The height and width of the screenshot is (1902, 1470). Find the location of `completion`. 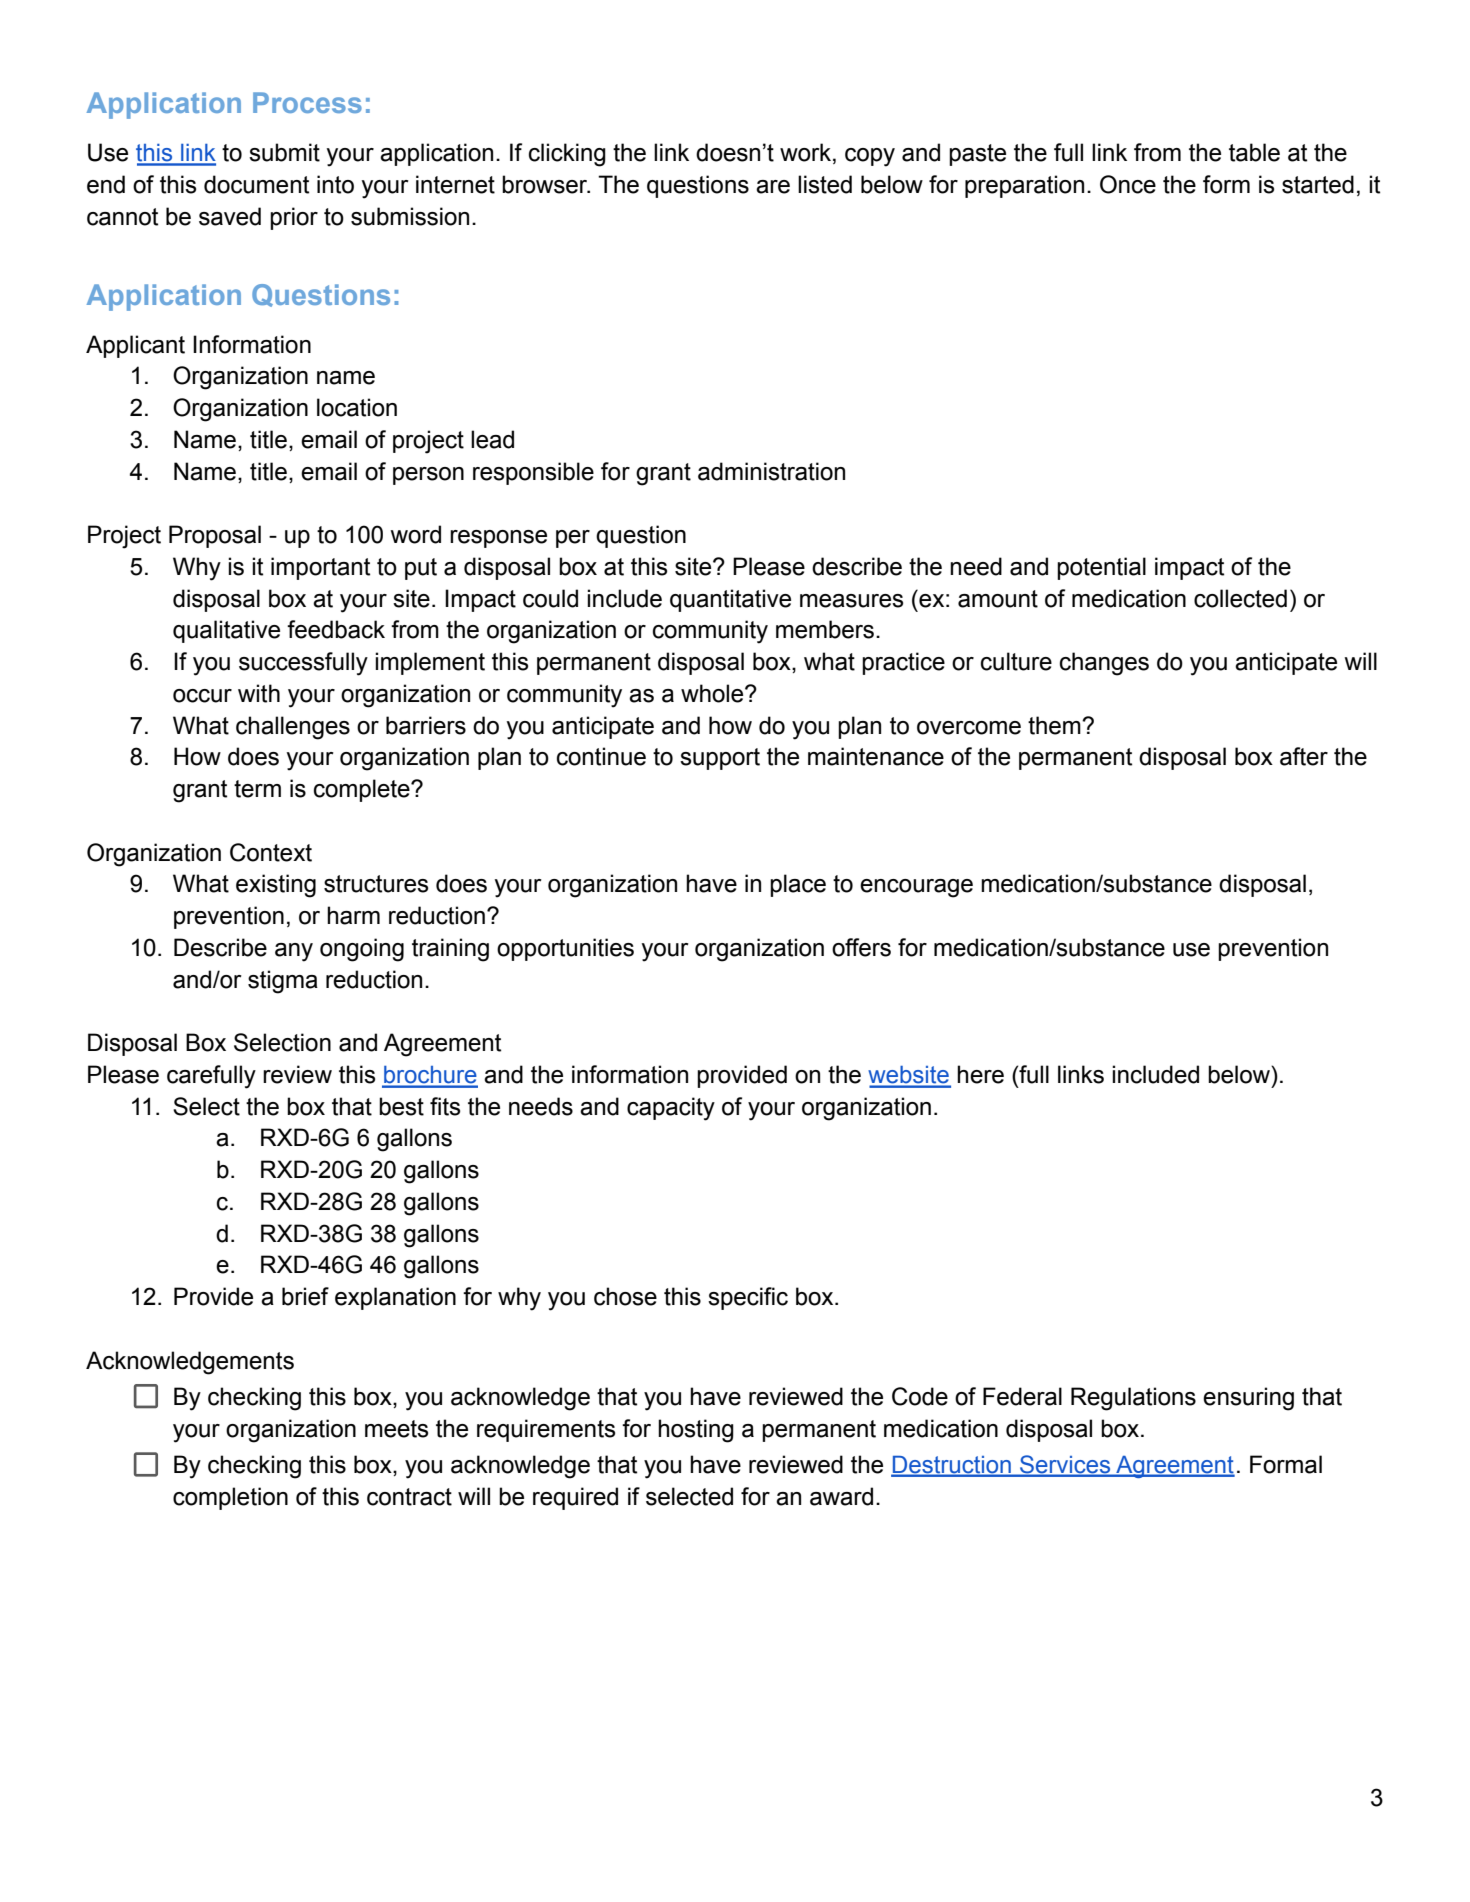

completion is located at coordinates (230, 1498).
